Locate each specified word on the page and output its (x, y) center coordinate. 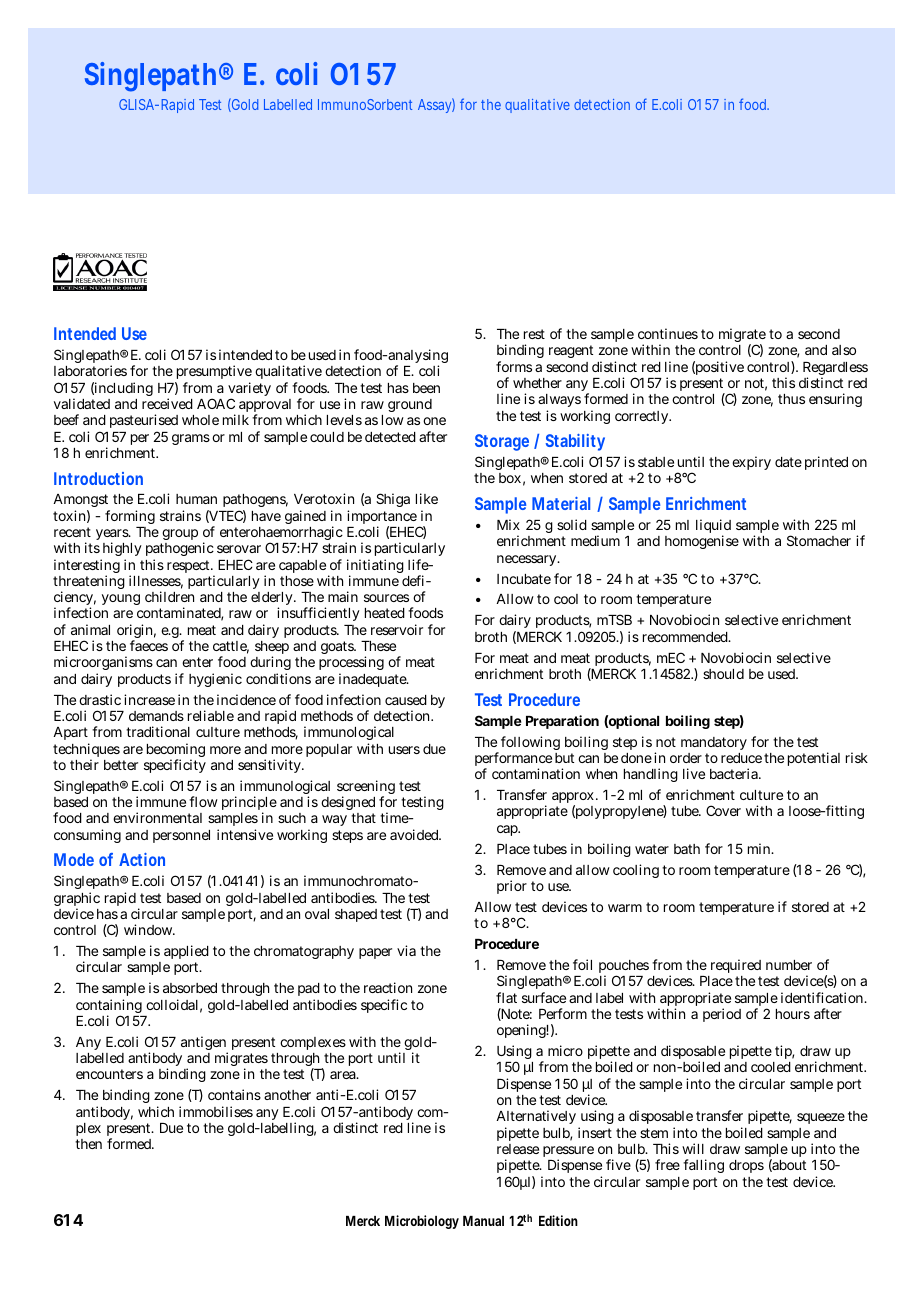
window (149, 929)
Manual (483, 1221)
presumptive (214, 372)
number (789, 965)
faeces (149, 645)
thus (791, 399)
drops (746, 1166)
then (88, 1144)
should (723, 674)
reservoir (397, 629)
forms (514, 366)
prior (512, 887)
